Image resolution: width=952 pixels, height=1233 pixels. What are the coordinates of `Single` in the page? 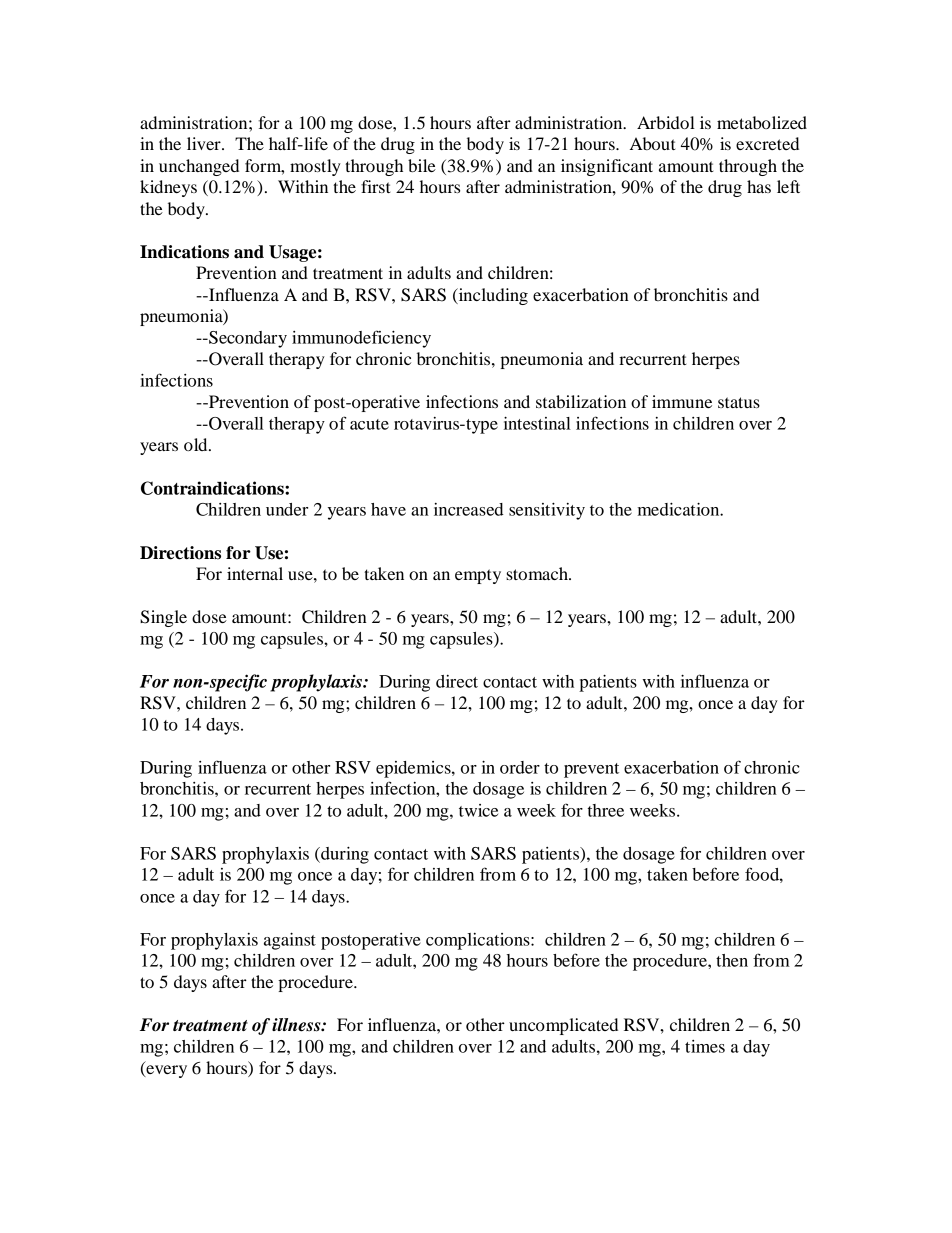 It's located at (163, 618).
